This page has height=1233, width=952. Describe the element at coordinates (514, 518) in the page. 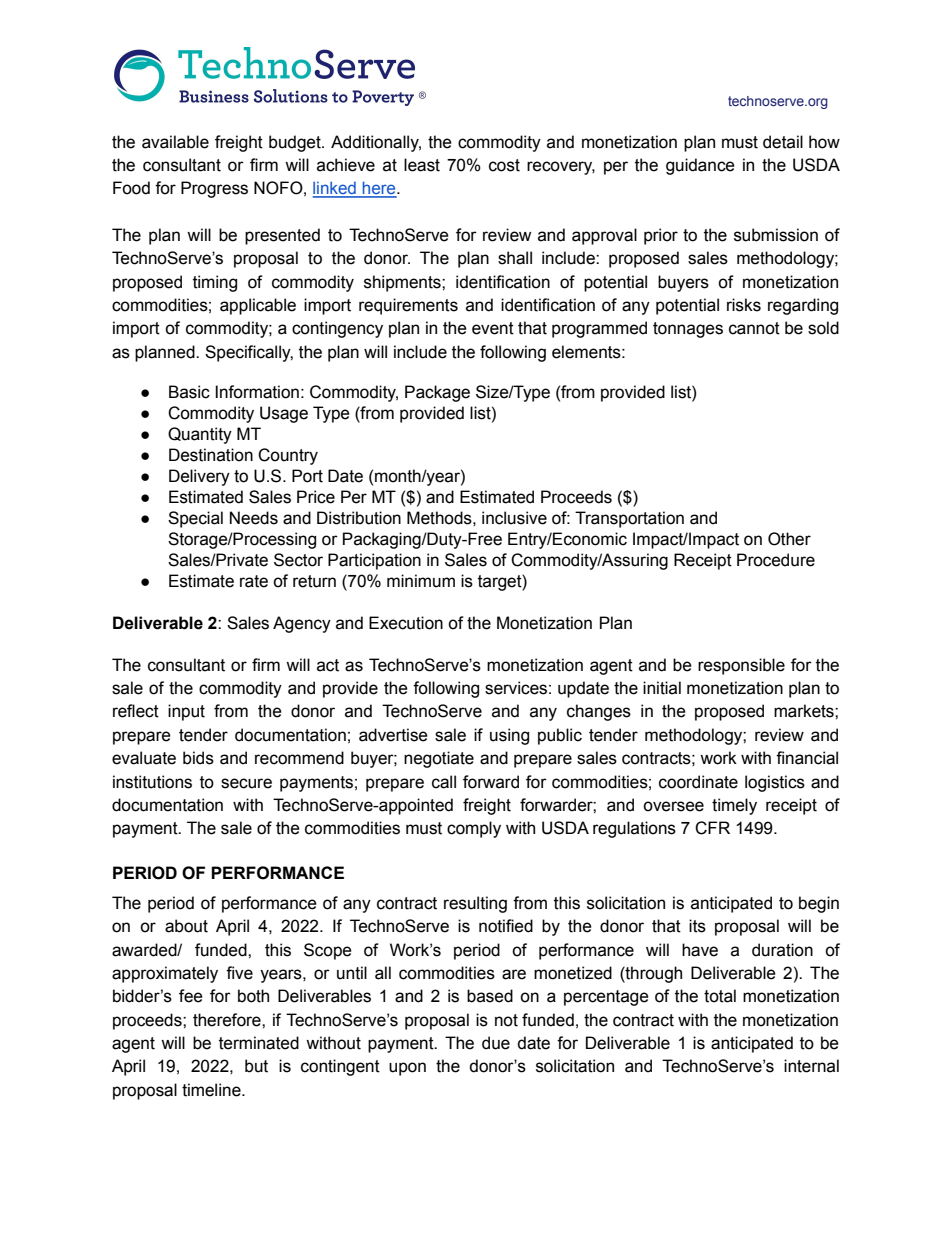

I see `inclusive` at that location.
